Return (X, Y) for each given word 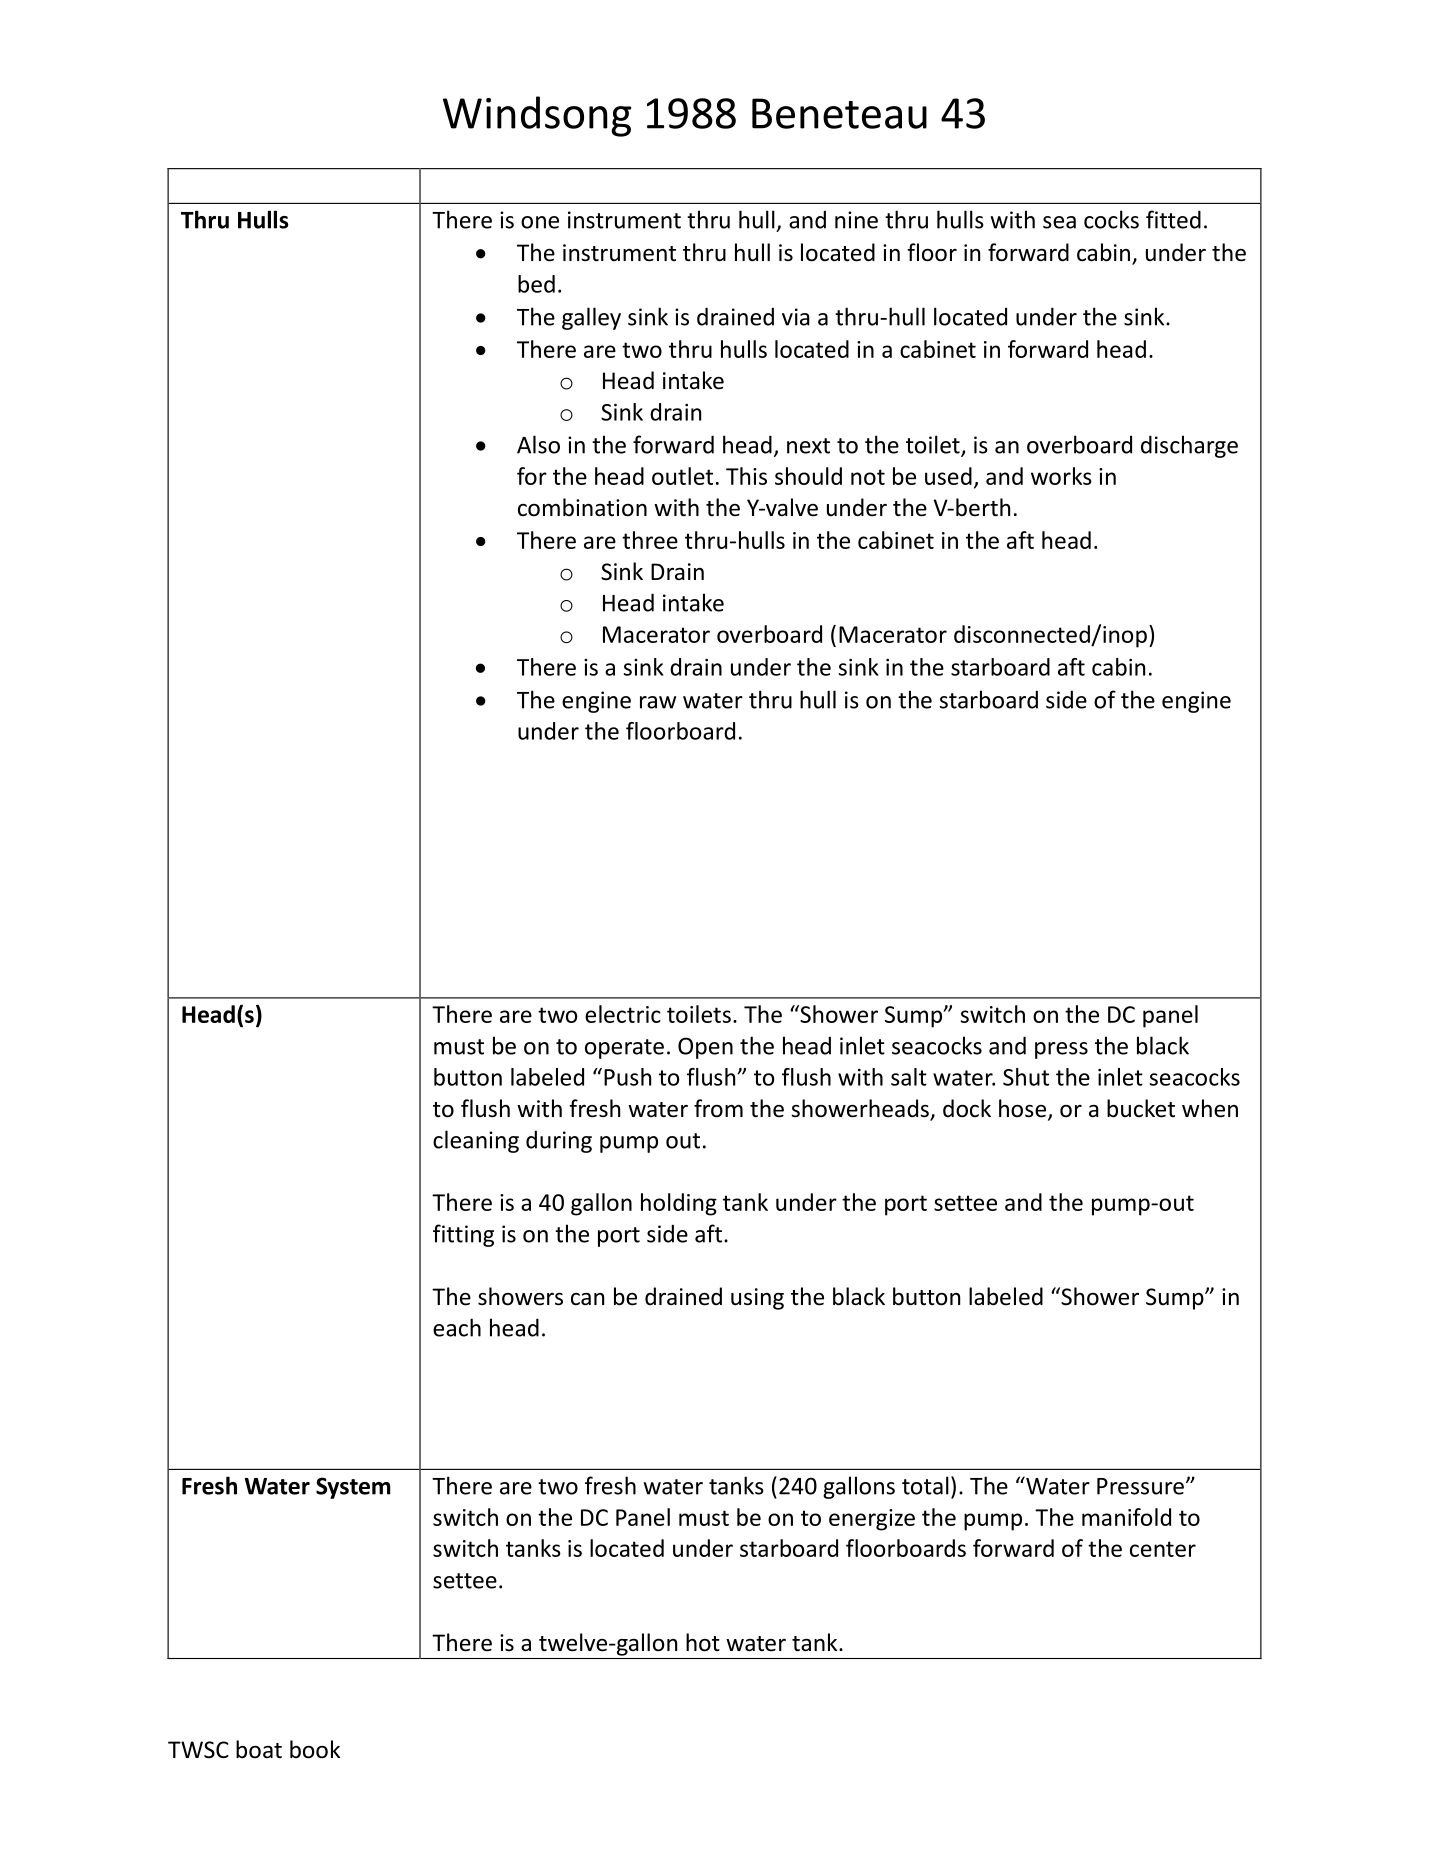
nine (856, 220)
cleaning (476, 1141)
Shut (1026, 1077)
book (315, 1749)
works (1061, 476)
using (757, 1299)
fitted (1173, 219)
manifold (1126, 1517)
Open (705, 1048)
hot (703, 1642)
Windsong (537, 116)
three (650, 540)
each (457, 1327)
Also (538, 444)
